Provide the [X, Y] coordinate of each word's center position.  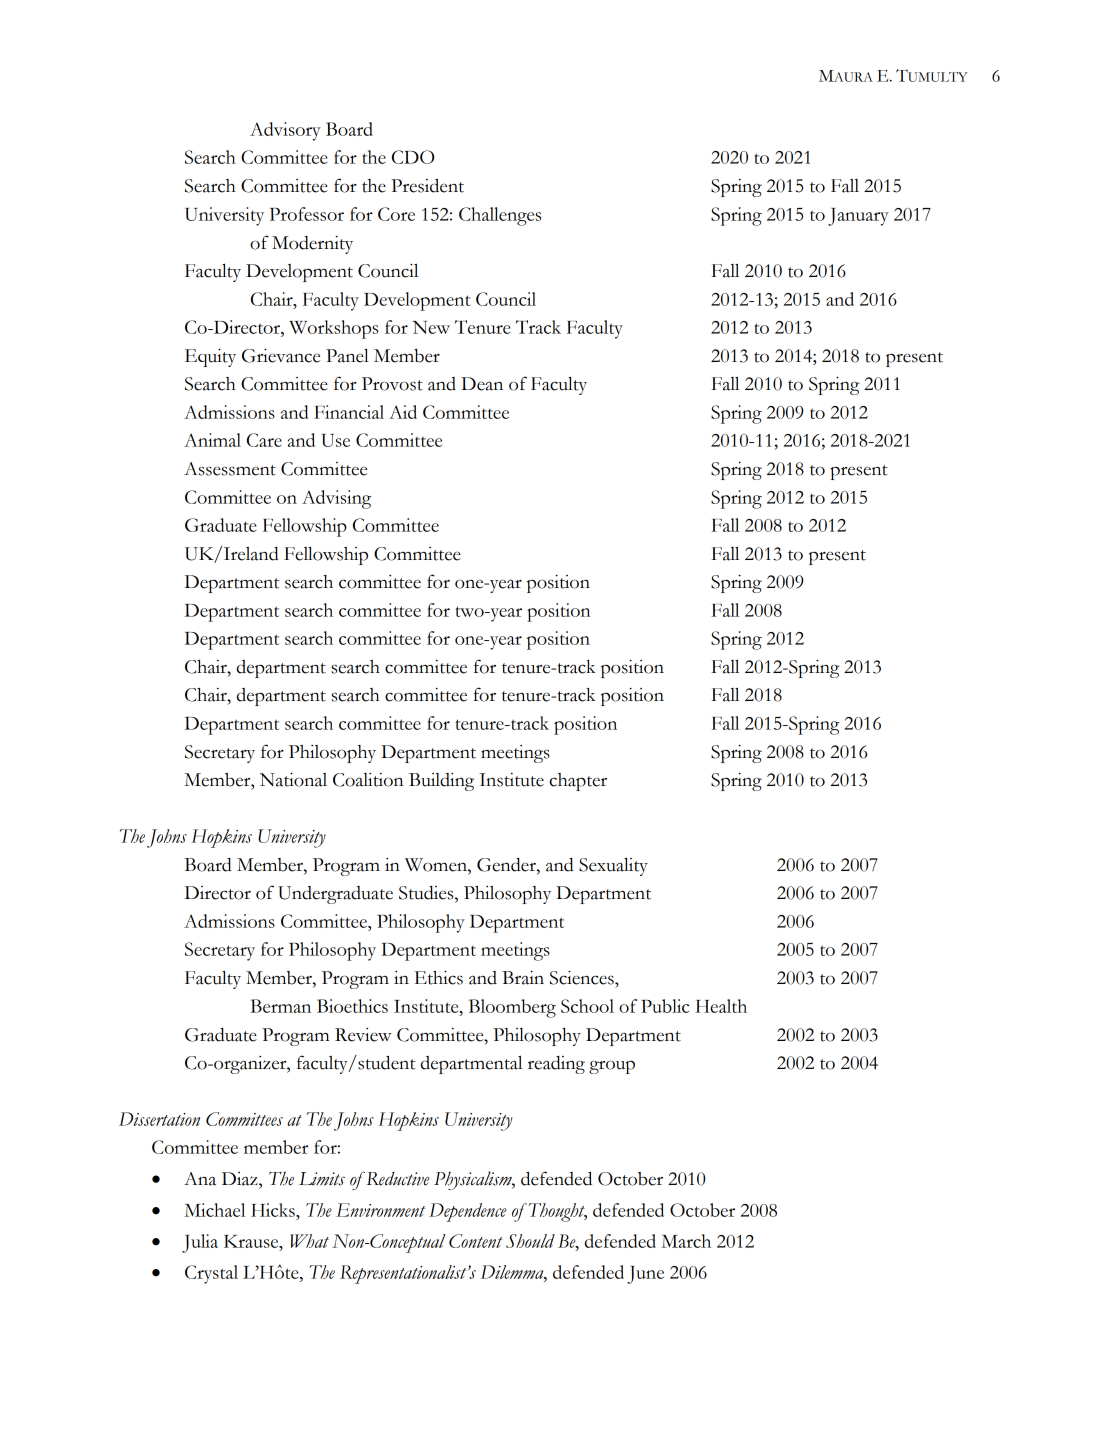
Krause [252, 1241]
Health [721, 1006]
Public [665, 1006]
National [293, 780]
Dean [482, 384]
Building [441, 782]
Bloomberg [512, 1008]
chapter [578, 782]
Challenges [500, 216]
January [858, 217]
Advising [336, 499]
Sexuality [613, 866]
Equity [210, 358]
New [431, 327]
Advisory [285, 131]
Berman [280, 1006]
